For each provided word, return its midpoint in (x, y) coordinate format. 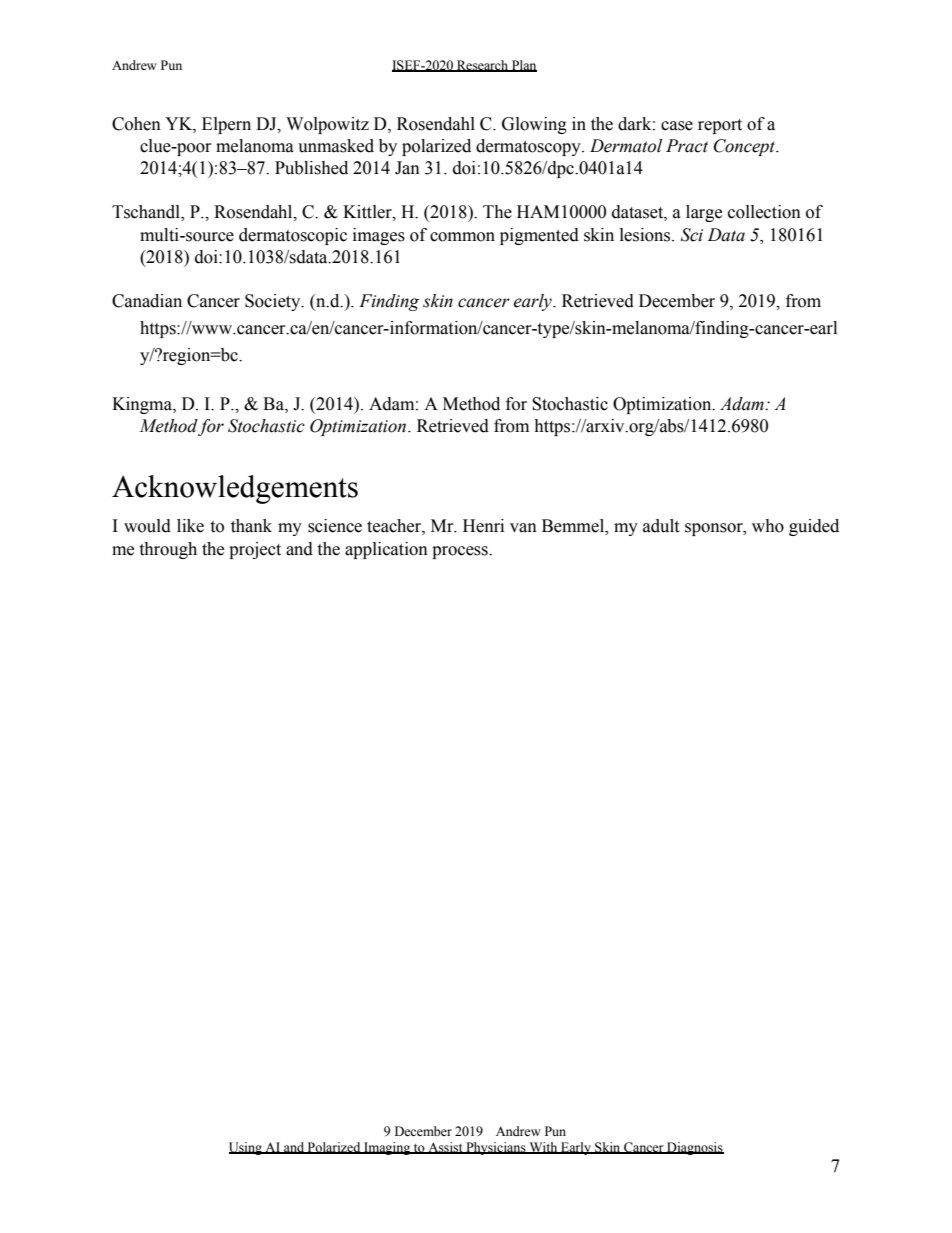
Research (482, 66)
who (768, 526)
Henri (483, 526)
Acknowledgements (235, 489)
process (461, 552)
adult (661, 526)
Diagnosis (694, 1148)
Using (246, 1148)
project (255, 550)
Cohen (136, 124)
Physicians (496, 1148)
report (720, 126)
